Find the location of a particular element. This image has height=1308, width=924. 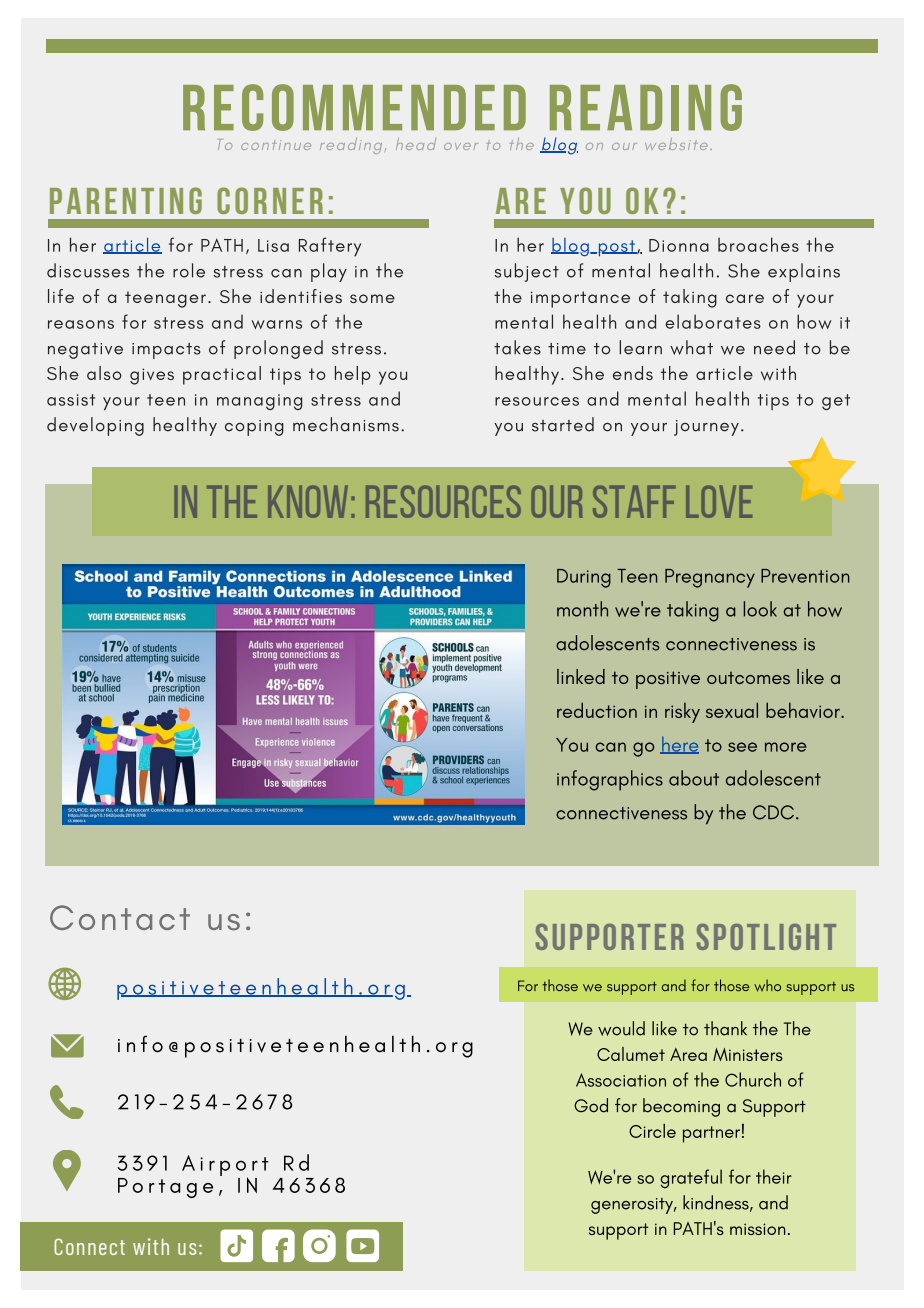

outcomes is located at coordinates (748, 678).
